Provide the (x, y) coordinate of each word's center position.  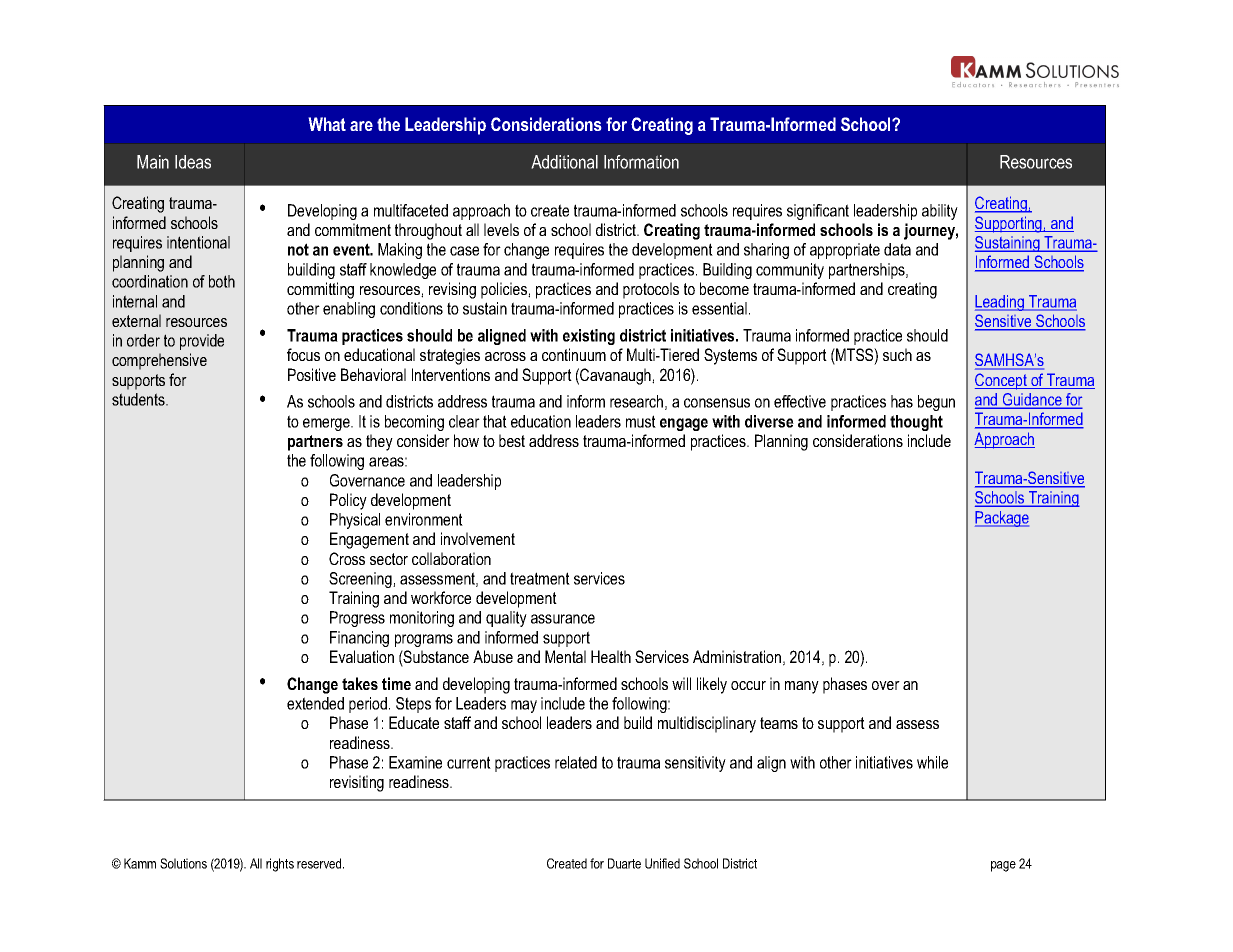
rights (280, 865)
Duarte (624, 863)
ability (940, 212)
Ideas (193, 162)
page (1003, 866)
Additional (564, 162)
